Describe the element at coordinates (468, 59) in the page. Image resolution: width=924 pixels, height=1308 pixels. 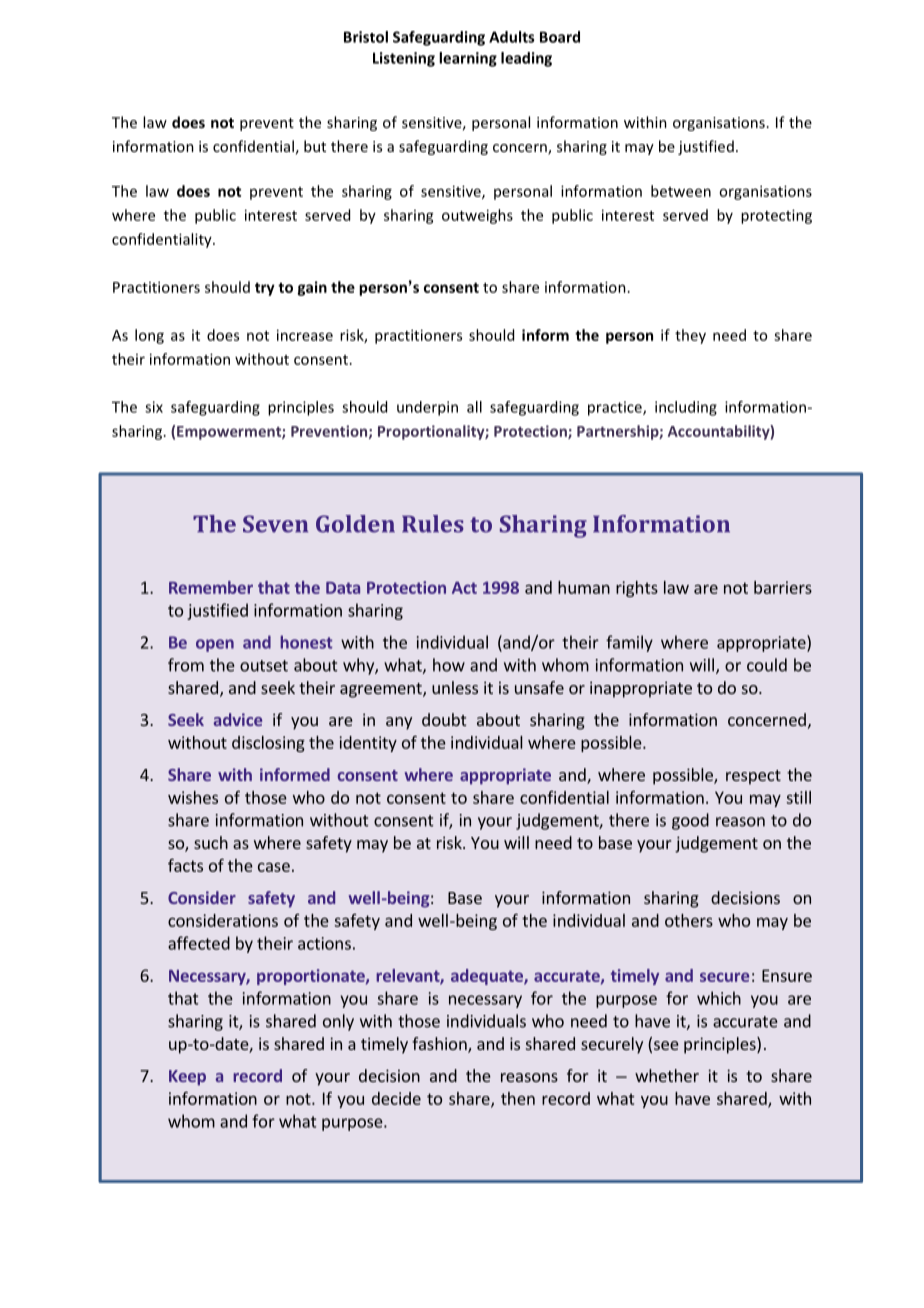
I see `learning` at that location.
